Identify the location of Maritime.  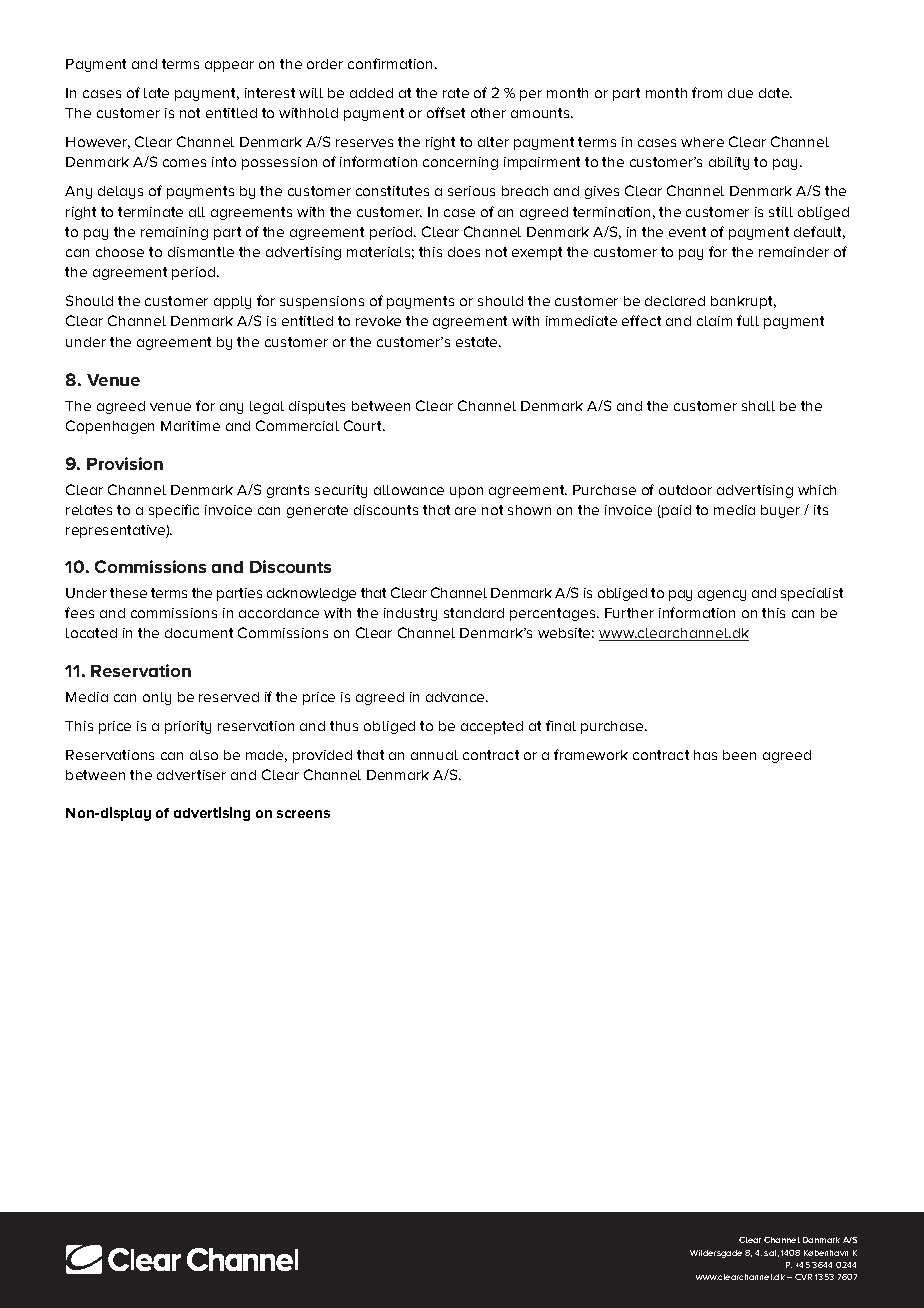
(190, 426).
